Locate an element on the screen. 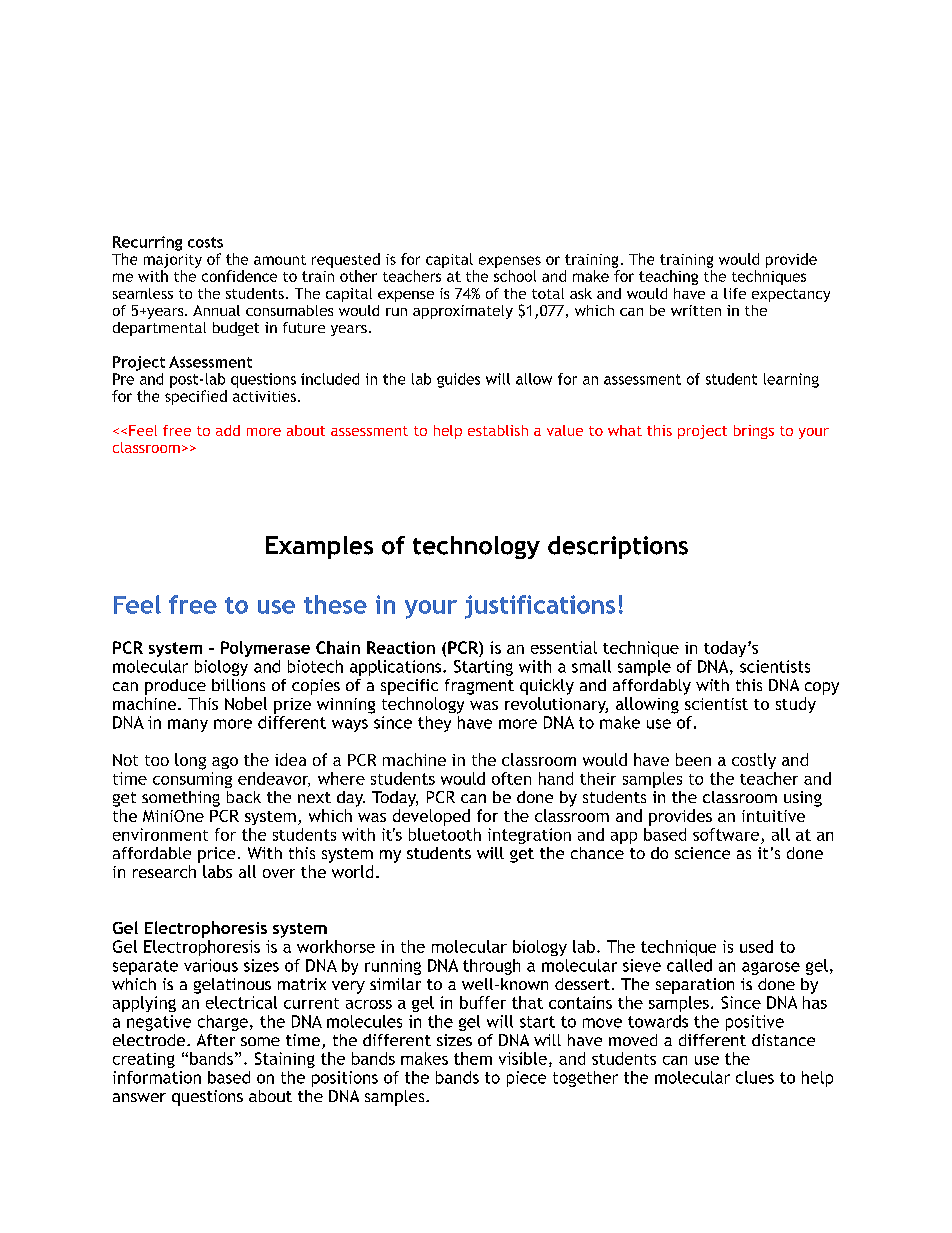  information is located at coordinates (157, 1077).
